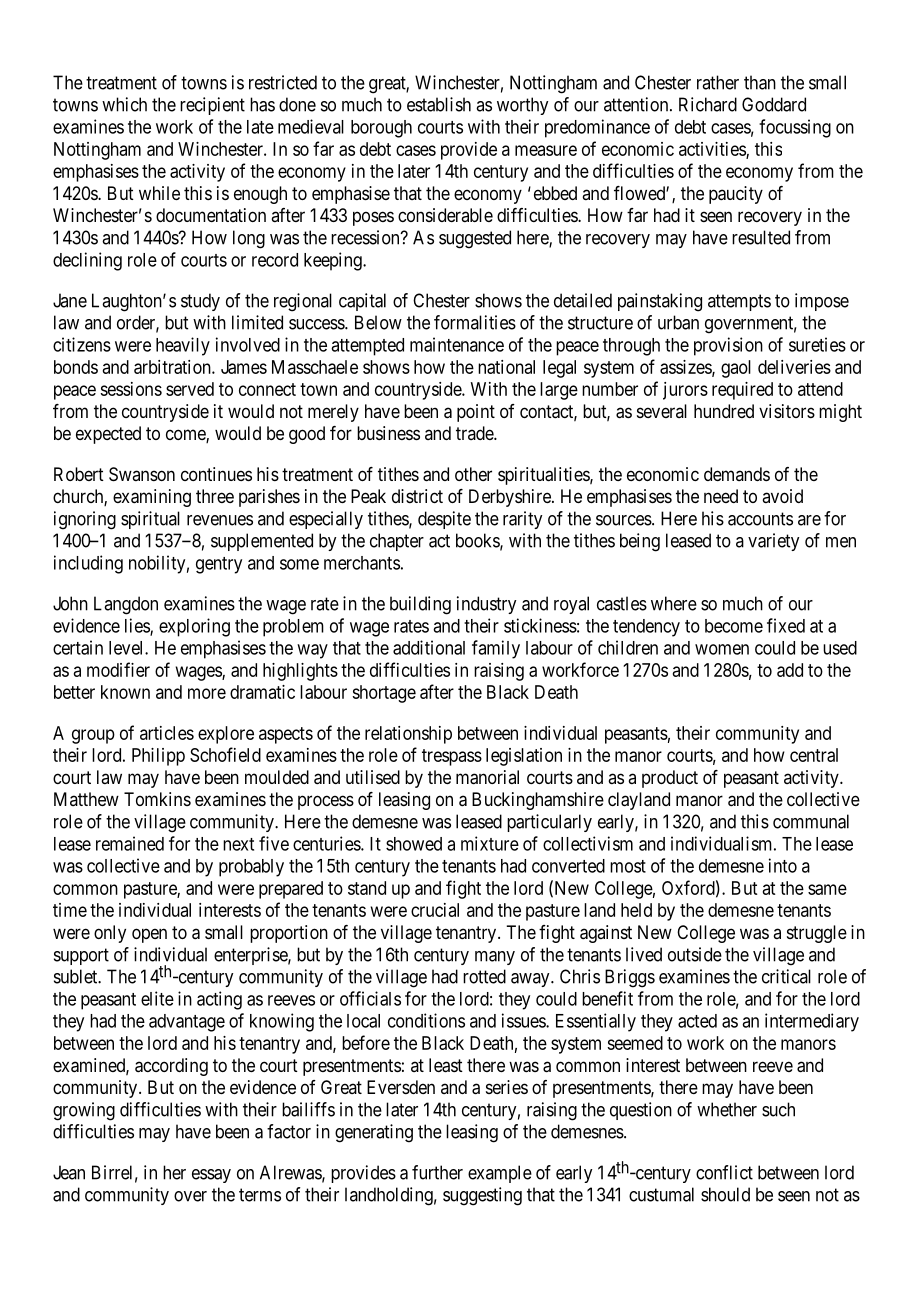  I want to click on establish, so click(439, 104).
